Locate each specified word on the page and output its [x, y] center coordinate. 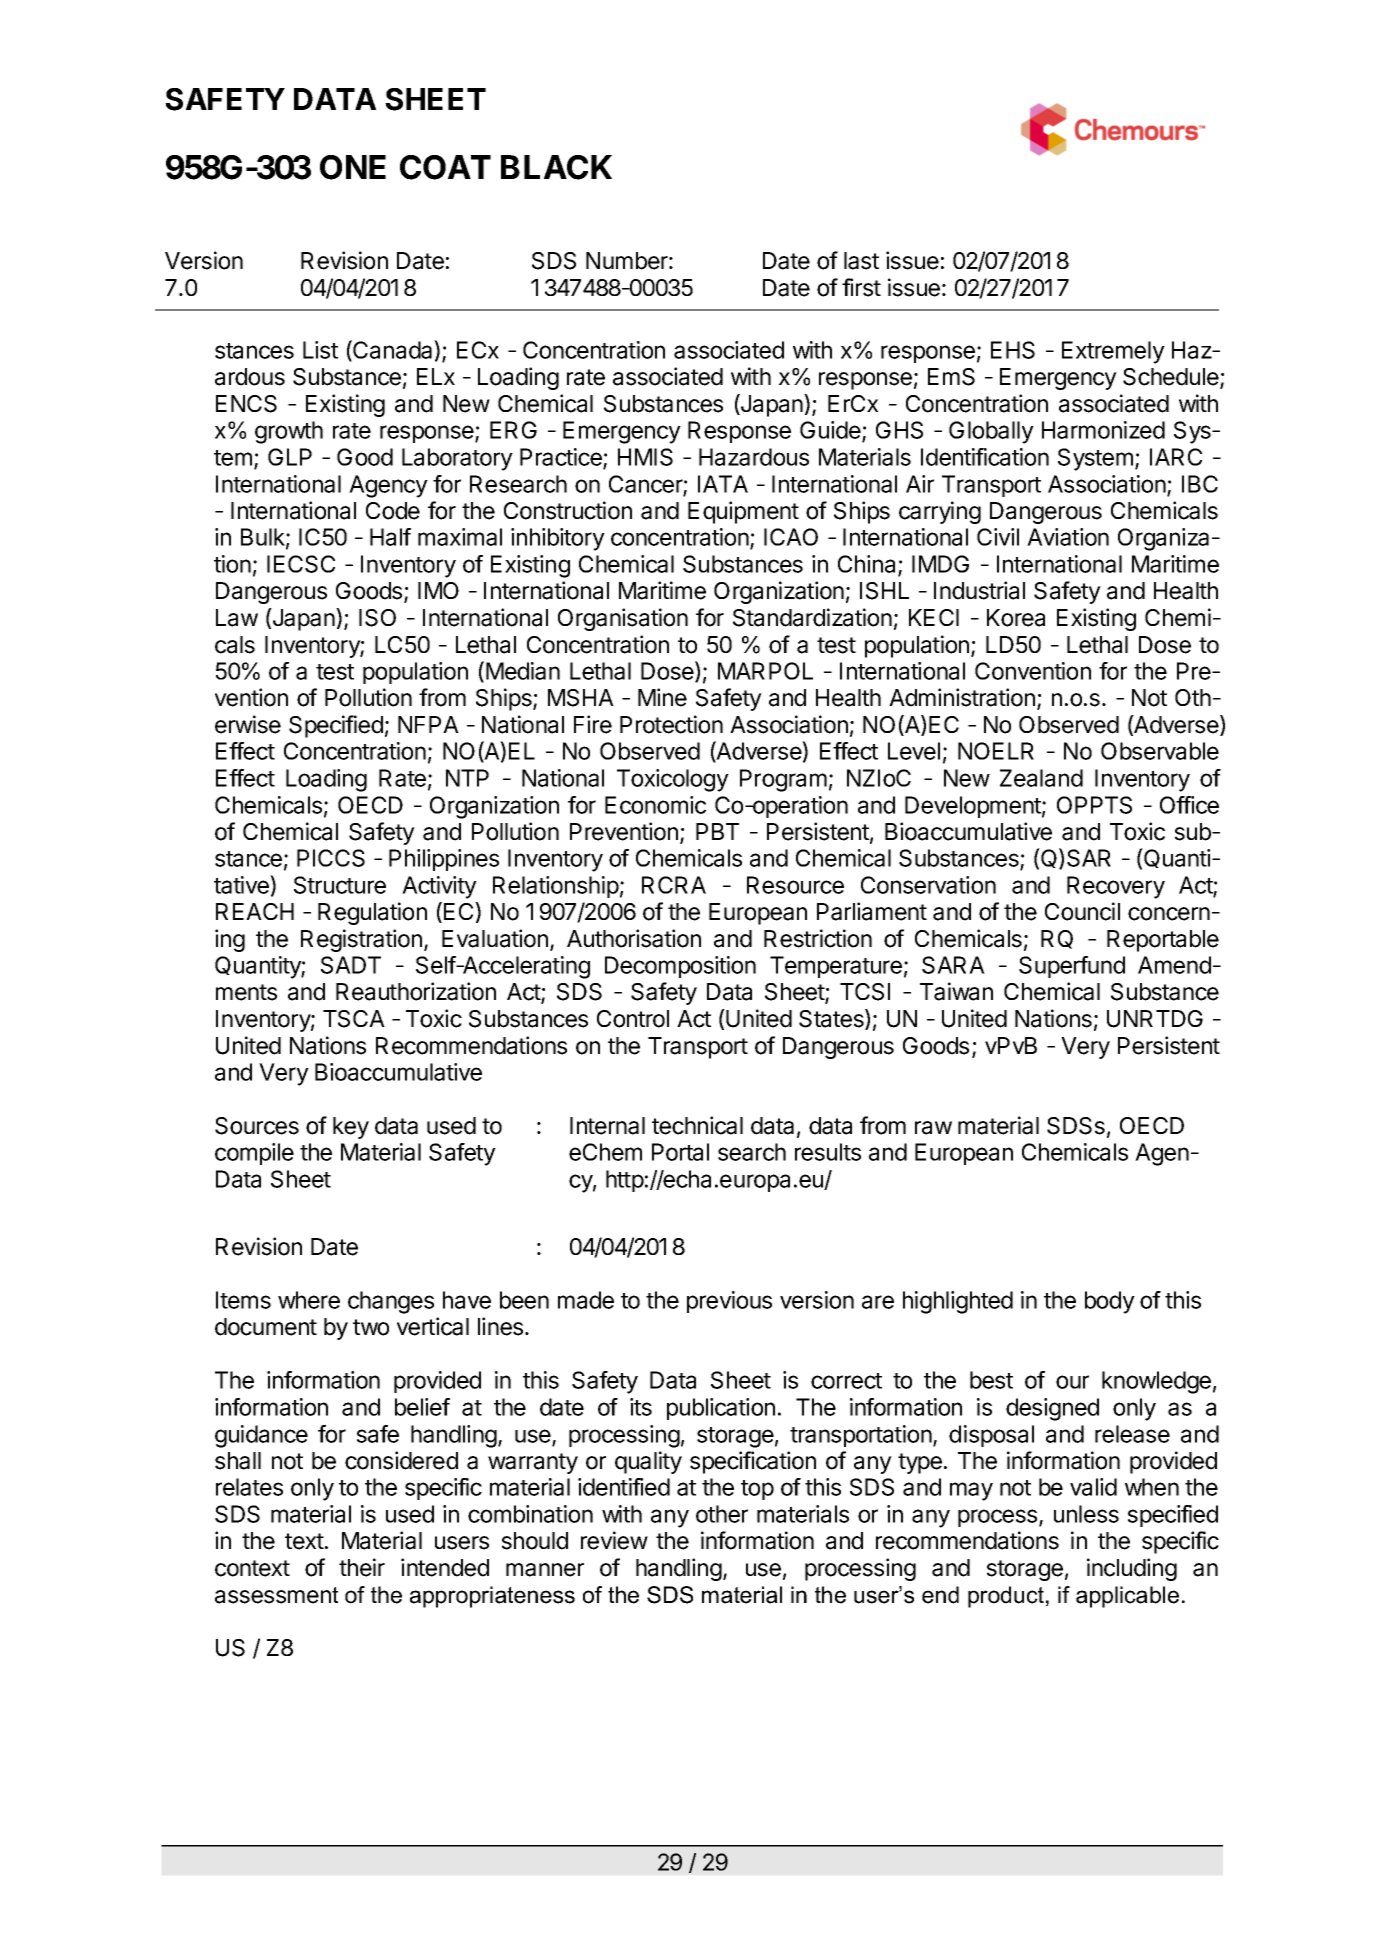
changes [391, 1302]
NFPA [428, 724]
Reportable [1163, 941]
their [362, 1567]
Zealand [1041, 778]
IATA [723, 484]
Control [633, 1019]
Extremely [1113, 352]
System [1095, 459]
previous [729, 1302]
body [1110, 1302]
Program [783, 780]
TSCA [354, 1019]
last [861, 261]
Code [393, 511]
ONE [353, 167]
